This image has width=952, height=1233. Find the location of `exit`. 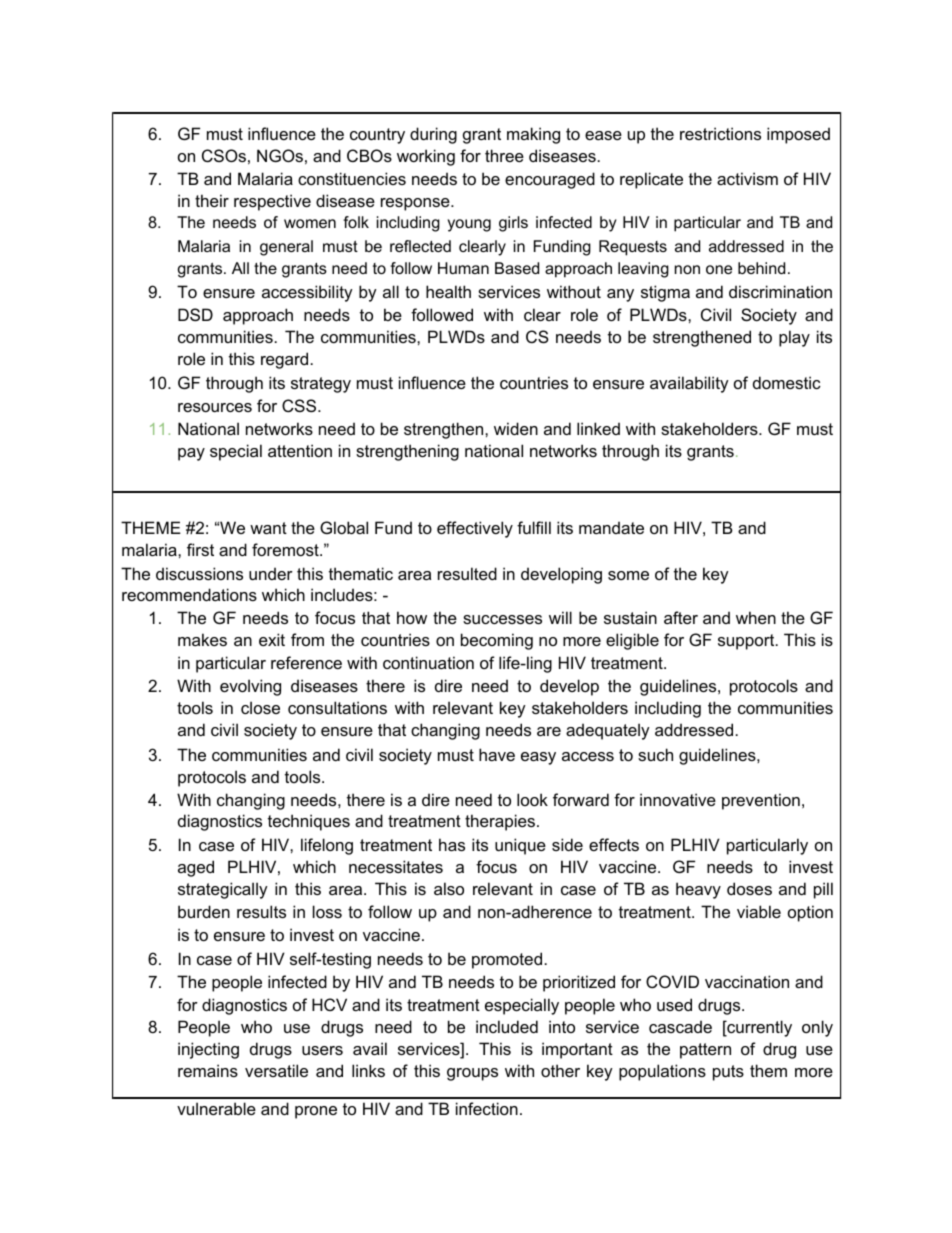

exit is located at coordinates (272, 639).
